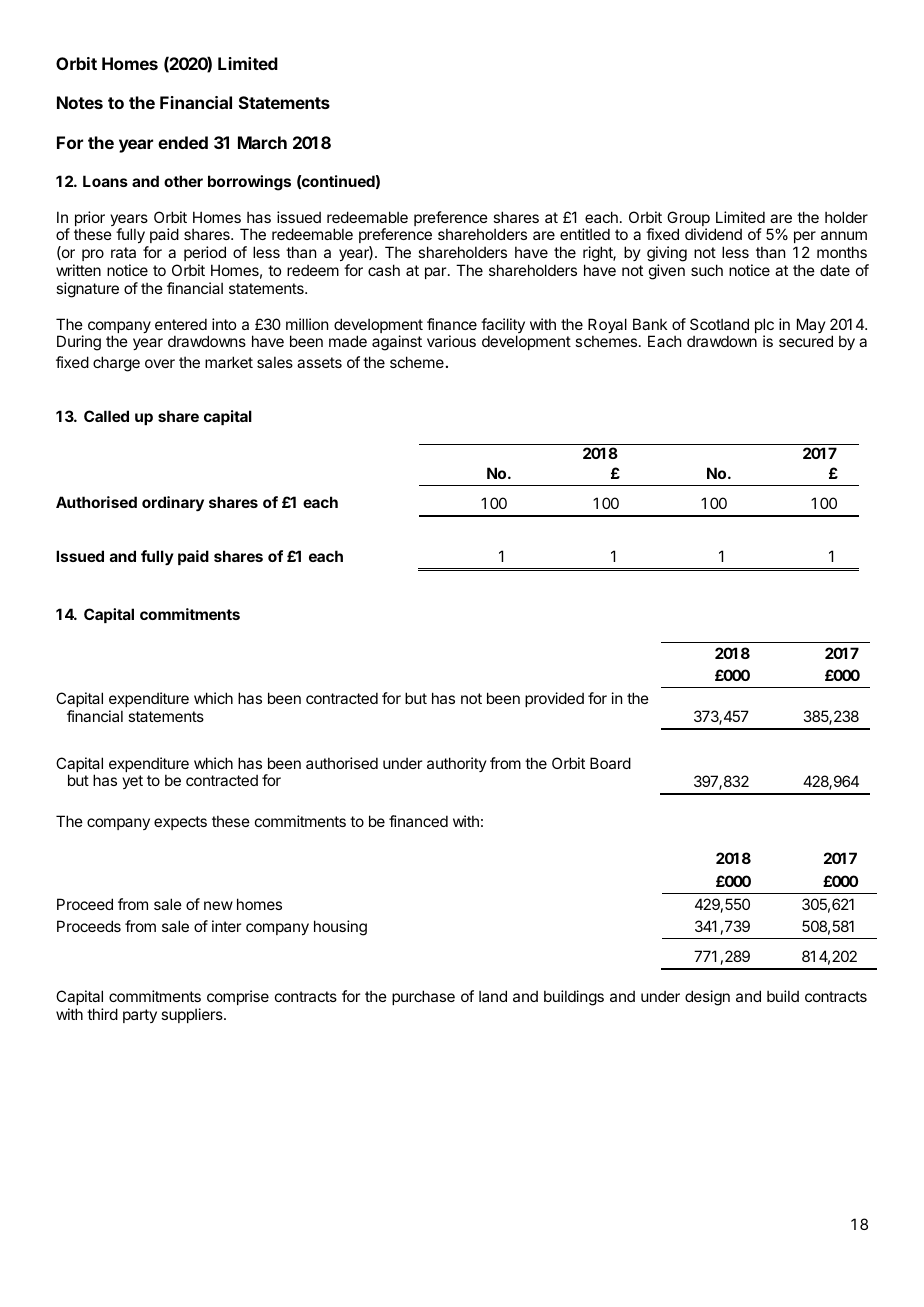 The height and width of the screenshot is (1307, 924). Describe the element at coordinates (262, 142) in the screenshot. I see `March` at that location.
